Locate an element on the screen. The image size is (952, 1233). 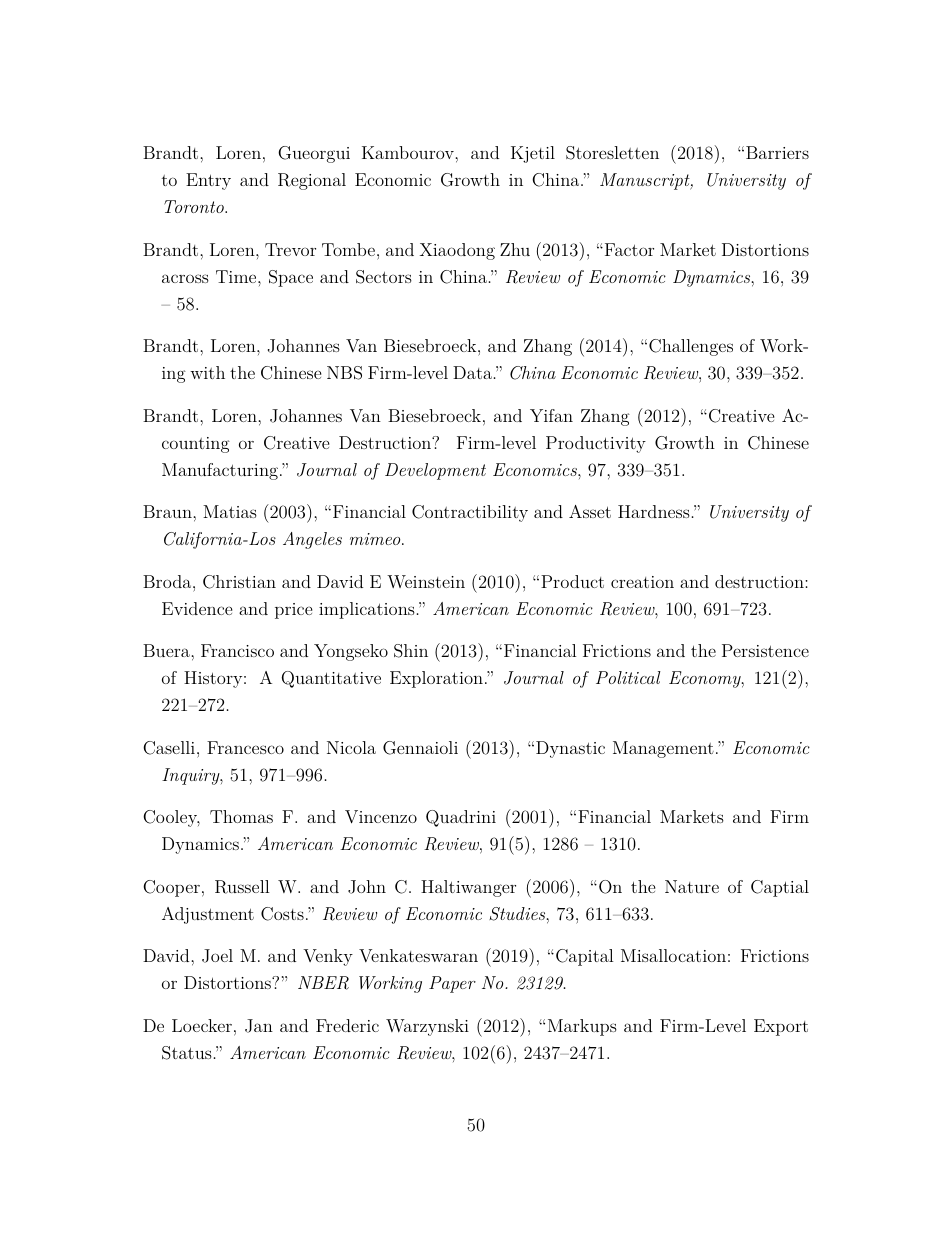
Entry is located at coordinates (208, 181).
